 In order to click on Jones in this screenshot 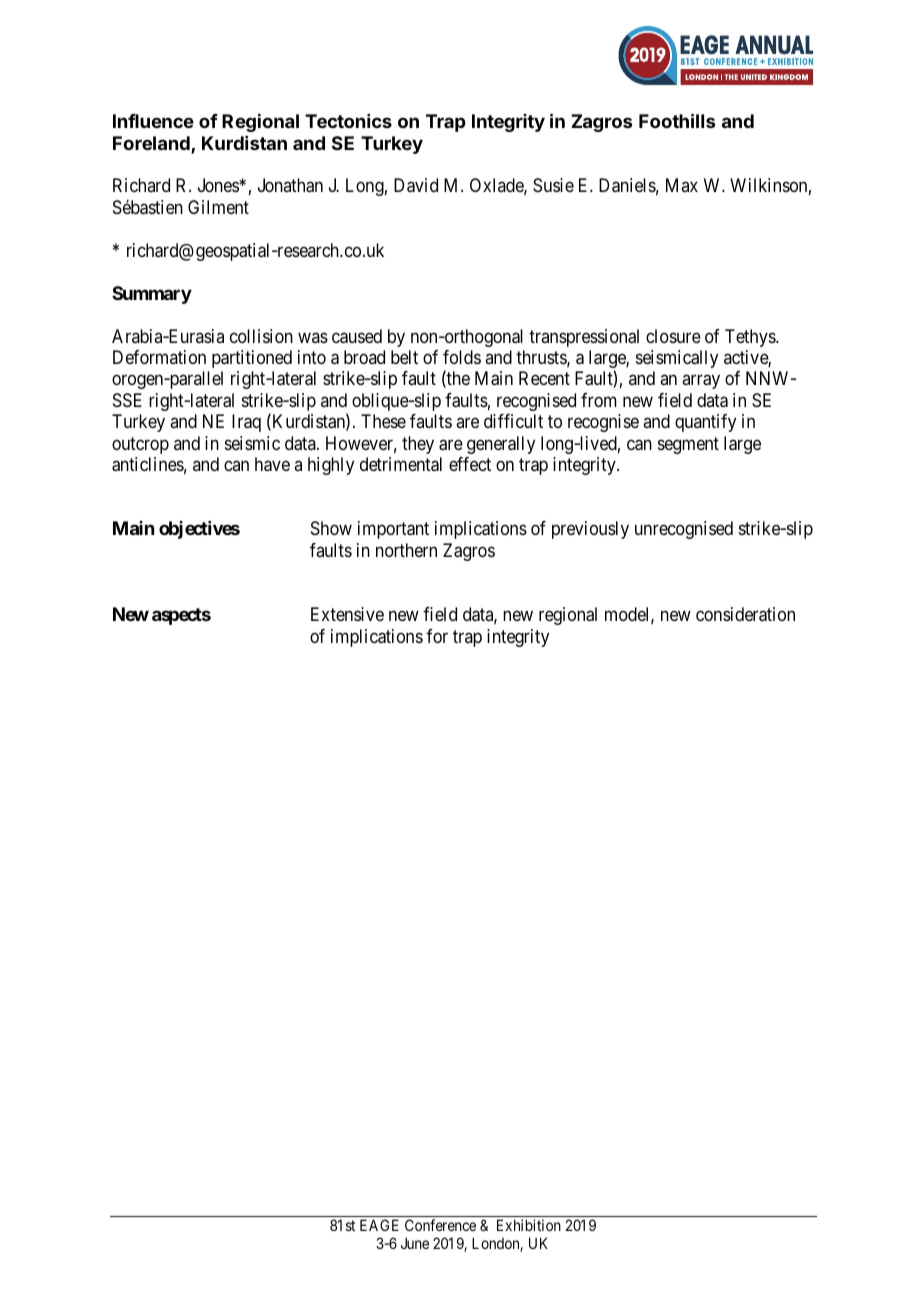, I will do `click(219, 185)`.
